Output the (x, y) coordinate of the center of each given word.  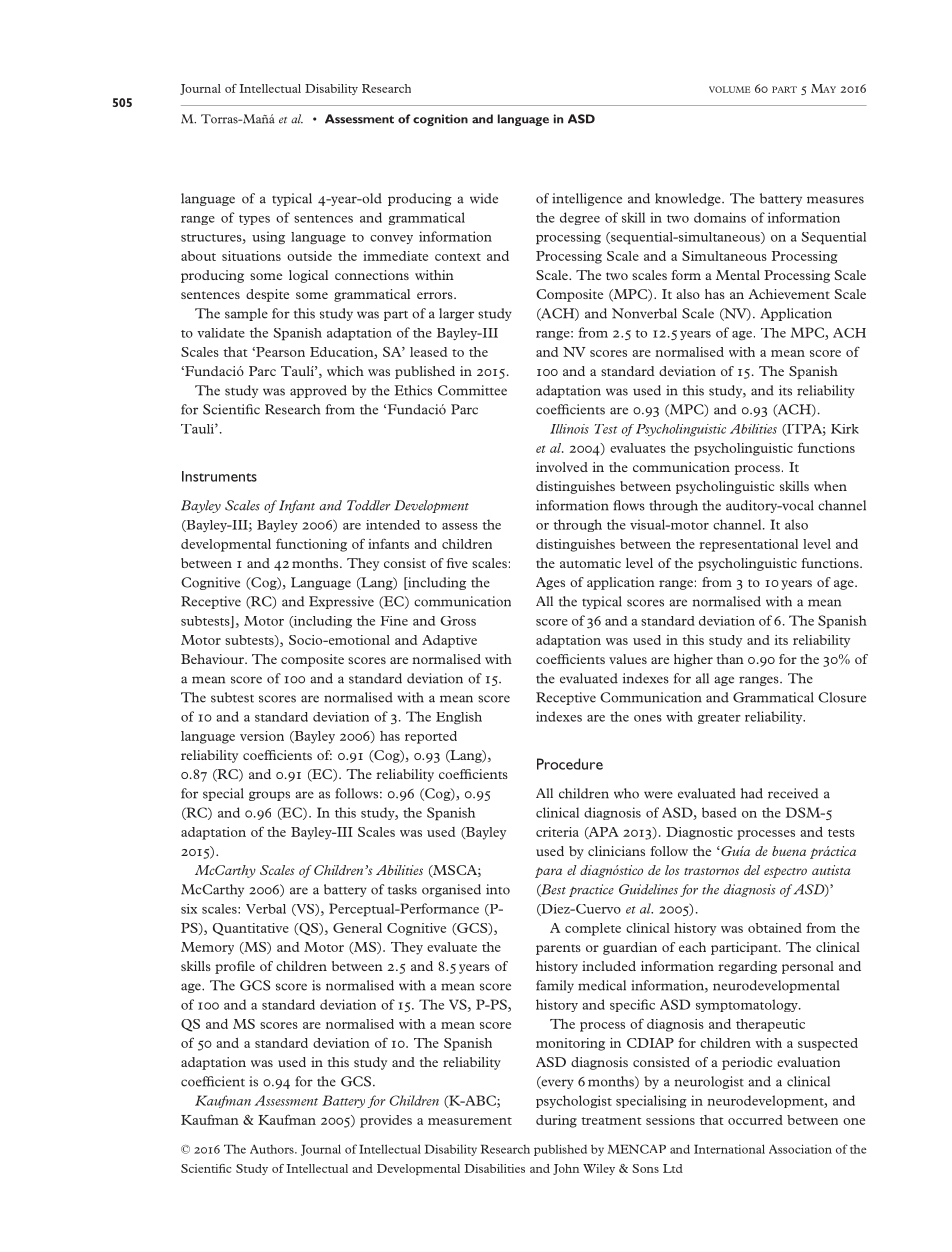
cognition (440, 120)
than (730, 659)
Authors (273, 1149)
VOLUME (729, 89)
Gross (458, 621)
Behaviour (214, 659)
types (254, 220)
